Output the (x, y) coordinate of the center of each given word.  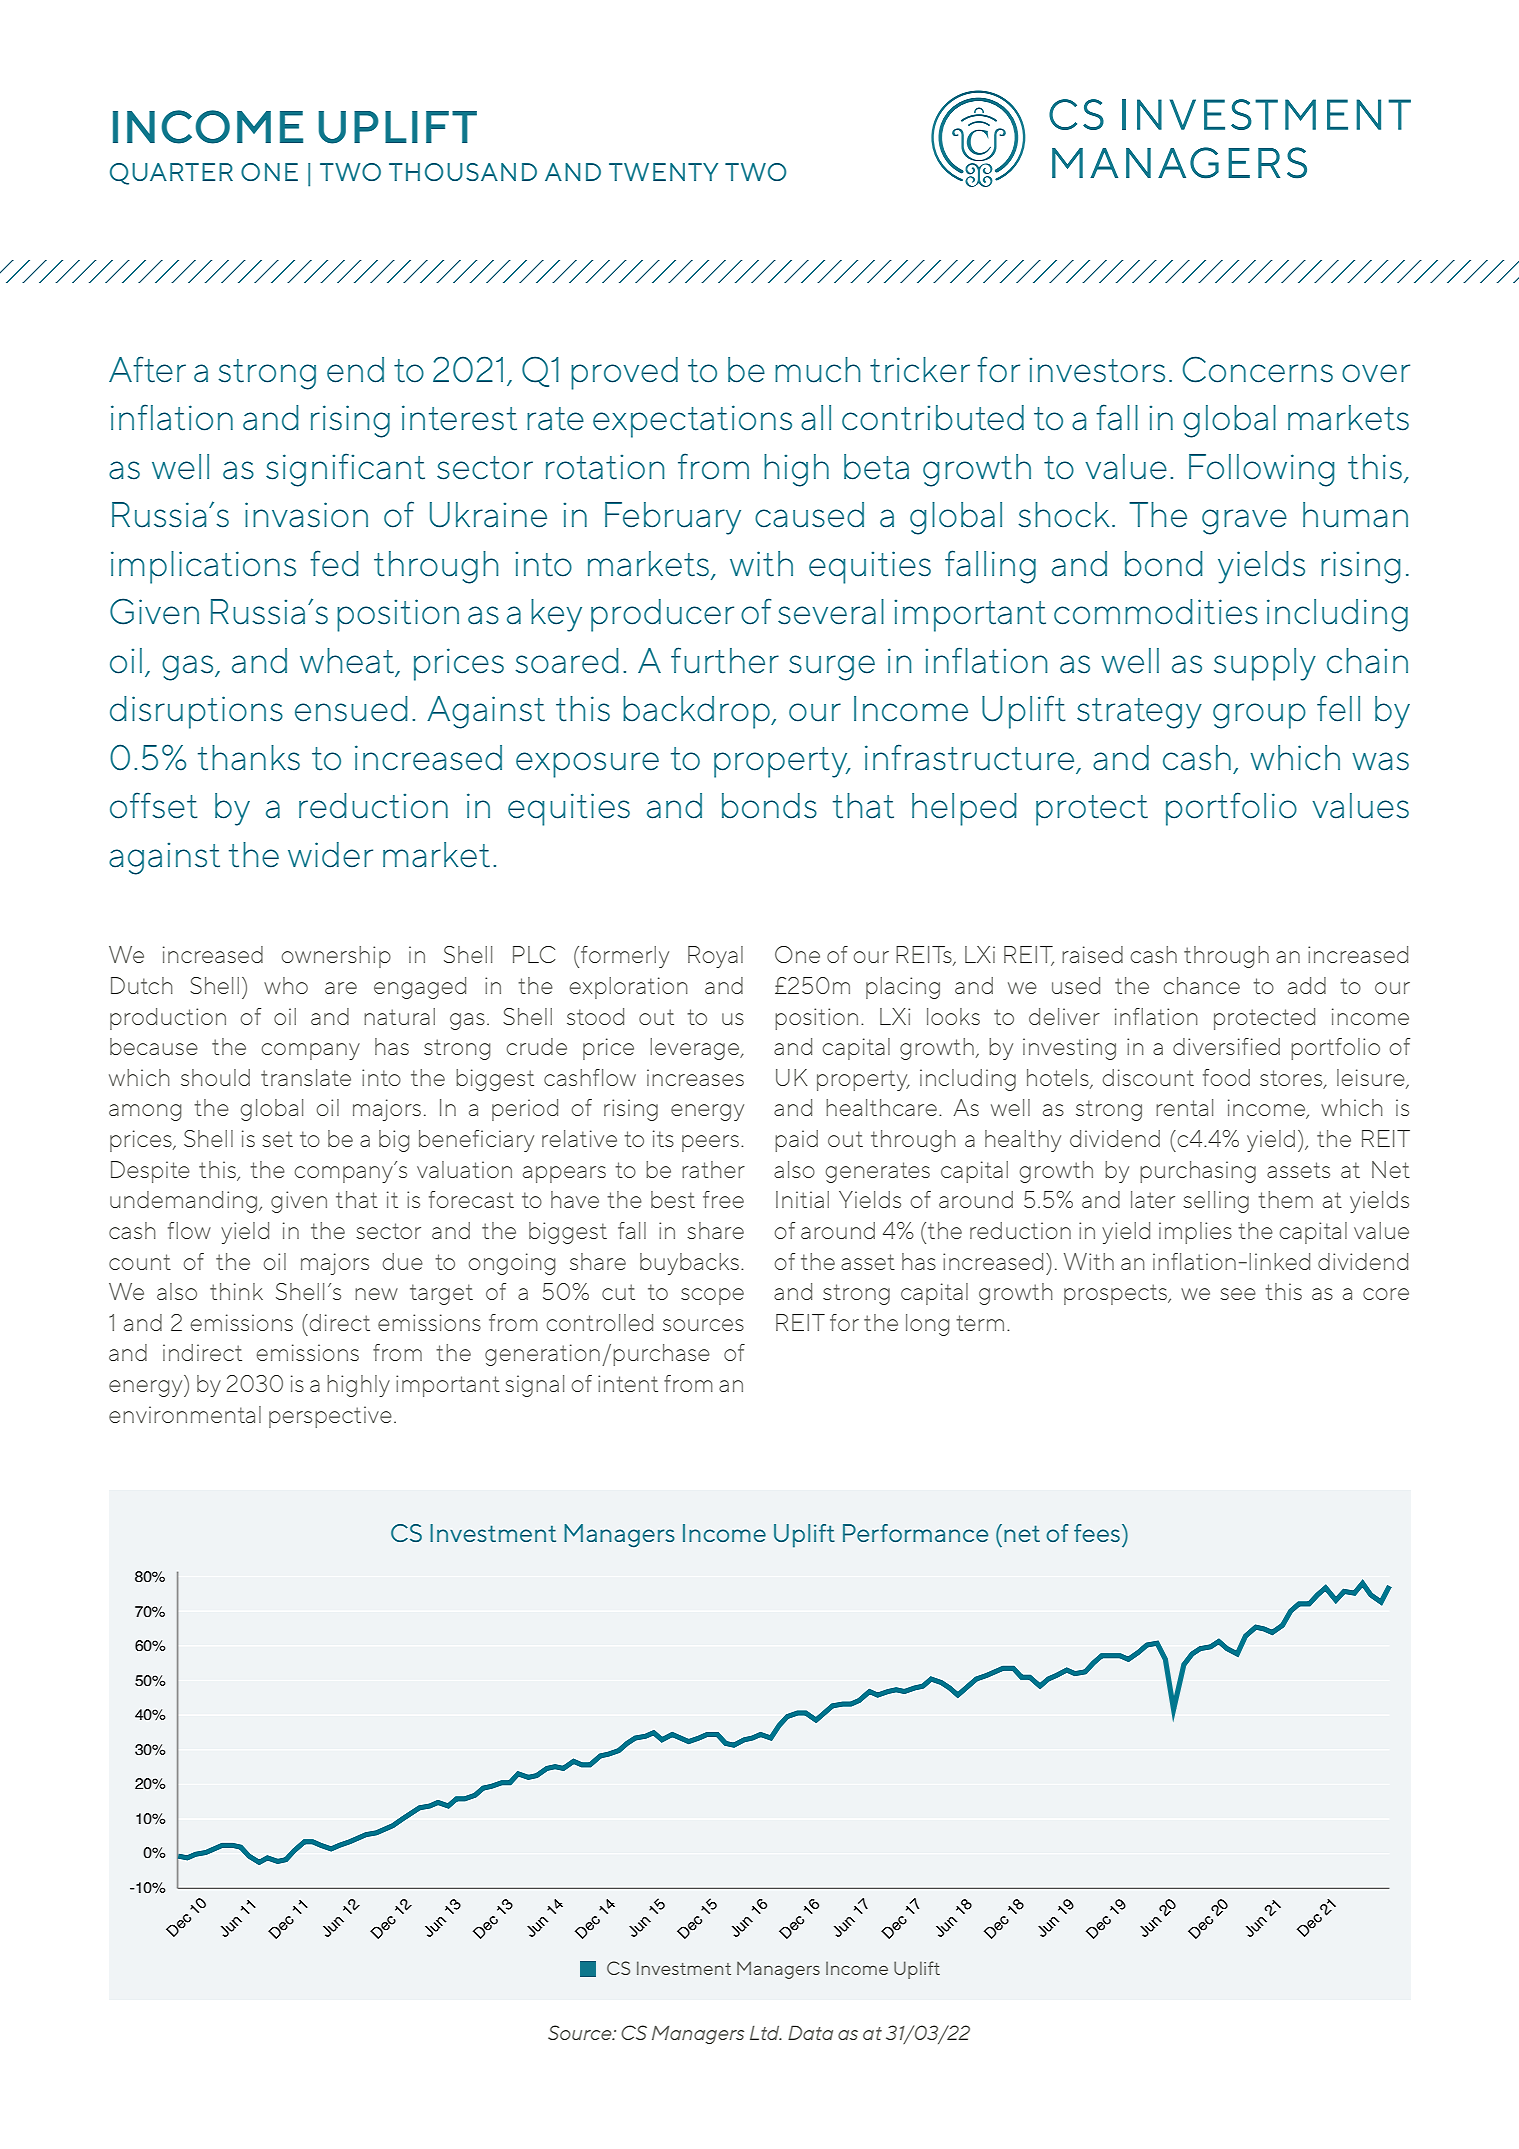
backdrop (697, 712)
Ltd (766, 2033)
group (1259, 716)
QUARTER (171, 174)
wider (330, 855)
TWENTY (663, 172)
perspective (330, 1417)
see (1238, 1294)
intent (628, 1383)
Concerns (1258, 369)
